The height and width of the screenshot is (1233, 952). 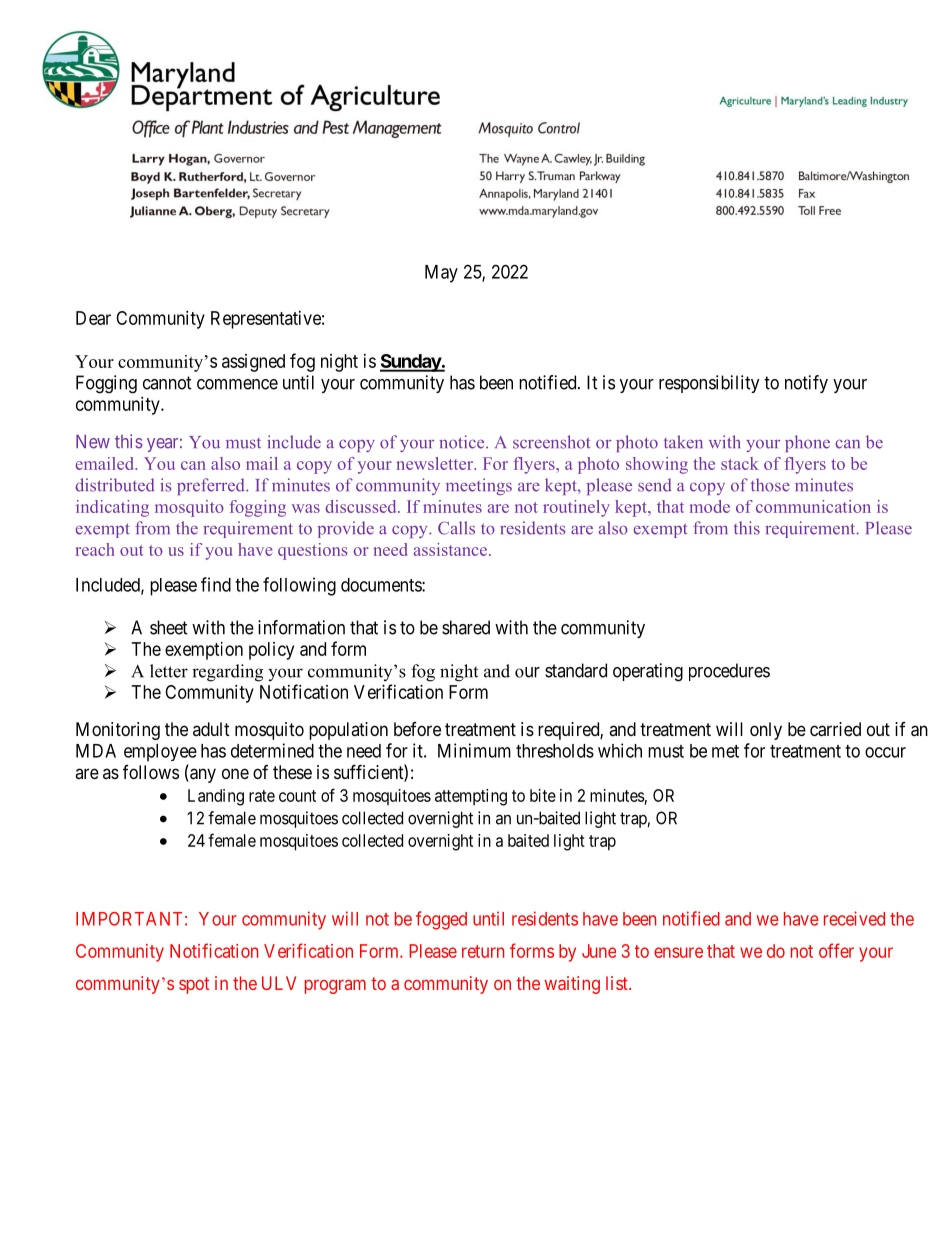 I want to click on procedures, so click(x=729, y=672).
